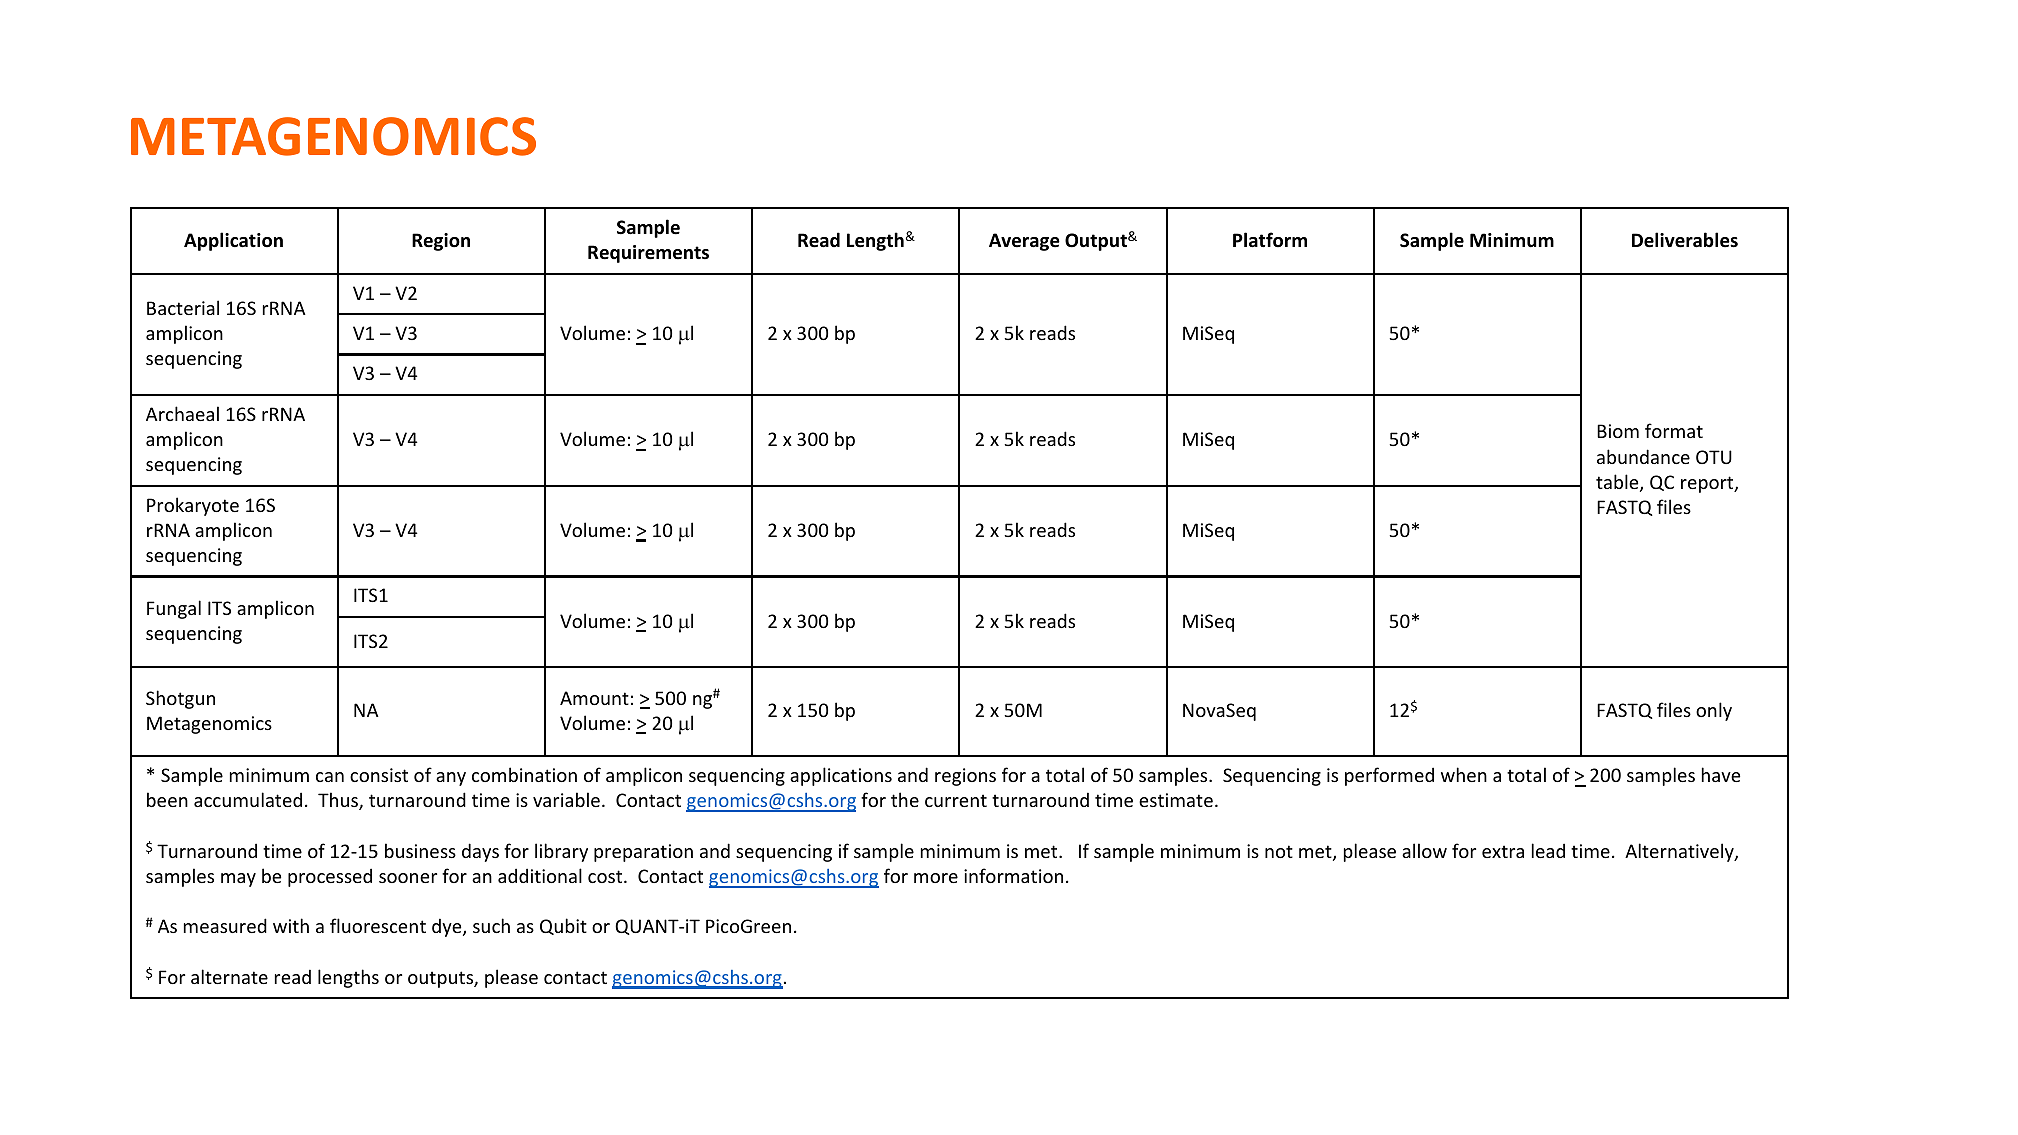 This screenshot has height=1135, width=2018. I want to click on Fungal, so click(174, 609).
